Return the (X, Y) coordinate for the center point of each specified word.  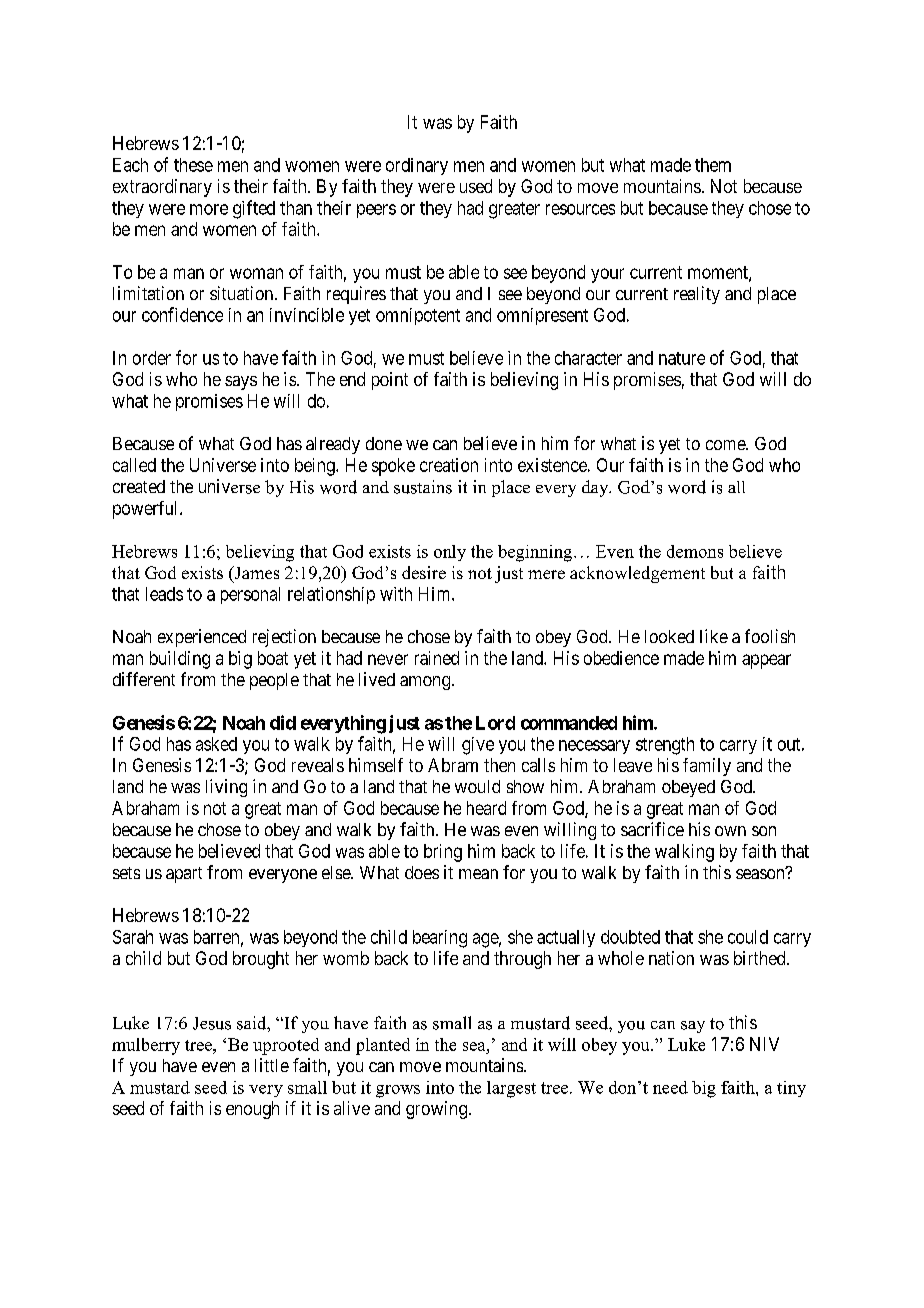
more (209, 209)
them (713, 165)
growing (436, 1110)
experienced (202, 638)
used (476, 186)
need (670, 1087)
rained (437, 658)
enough (252, 1110)
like (714, 636)
